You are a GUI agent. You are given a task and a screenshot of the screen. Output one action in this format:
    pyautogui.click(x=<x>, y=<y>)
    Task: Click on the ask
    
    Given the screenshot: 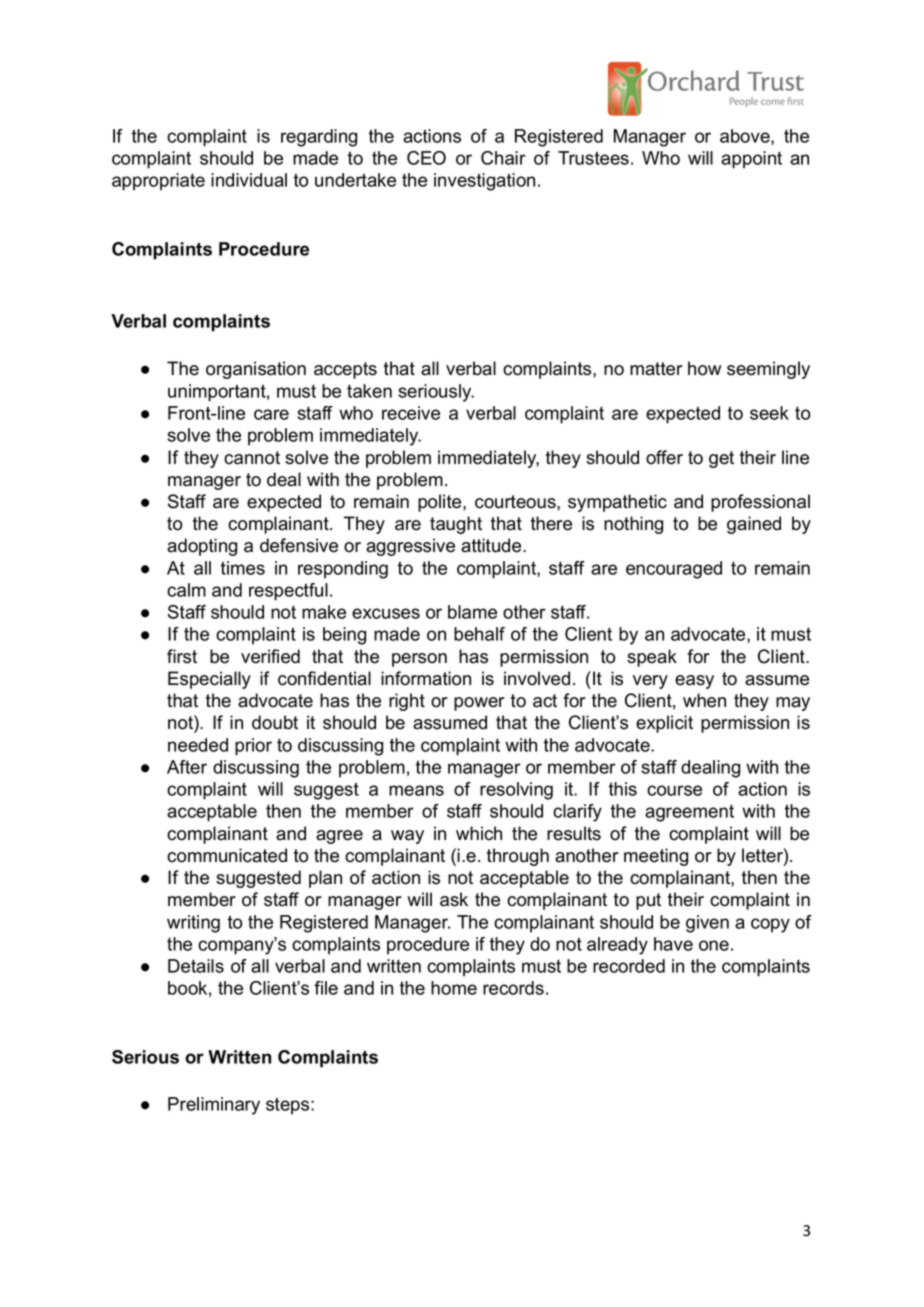 What is the action you would take?
    pyautogui.click(x=454, y=899)
